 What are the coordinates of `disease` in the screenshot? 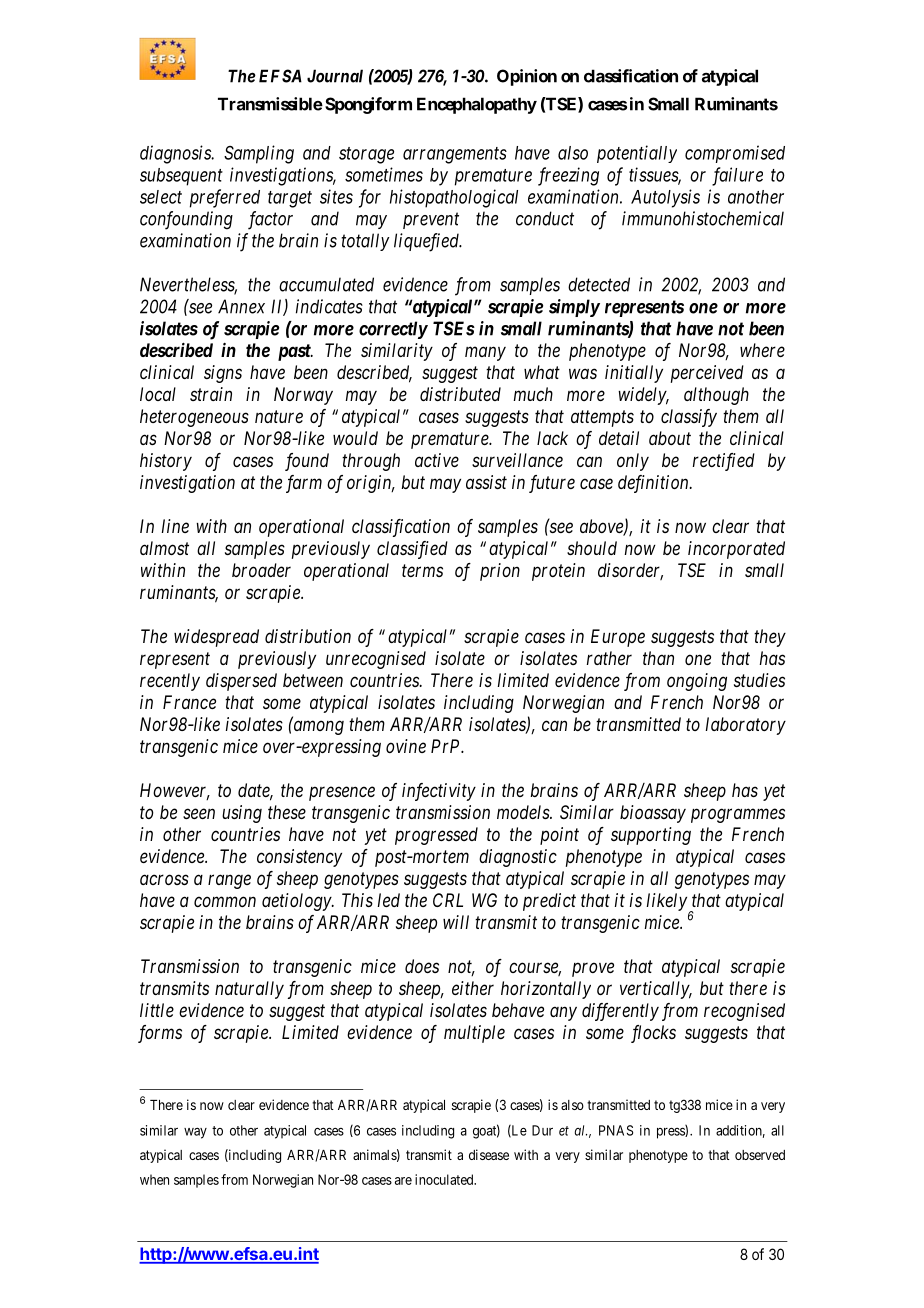 It's located at (489, 1154).
